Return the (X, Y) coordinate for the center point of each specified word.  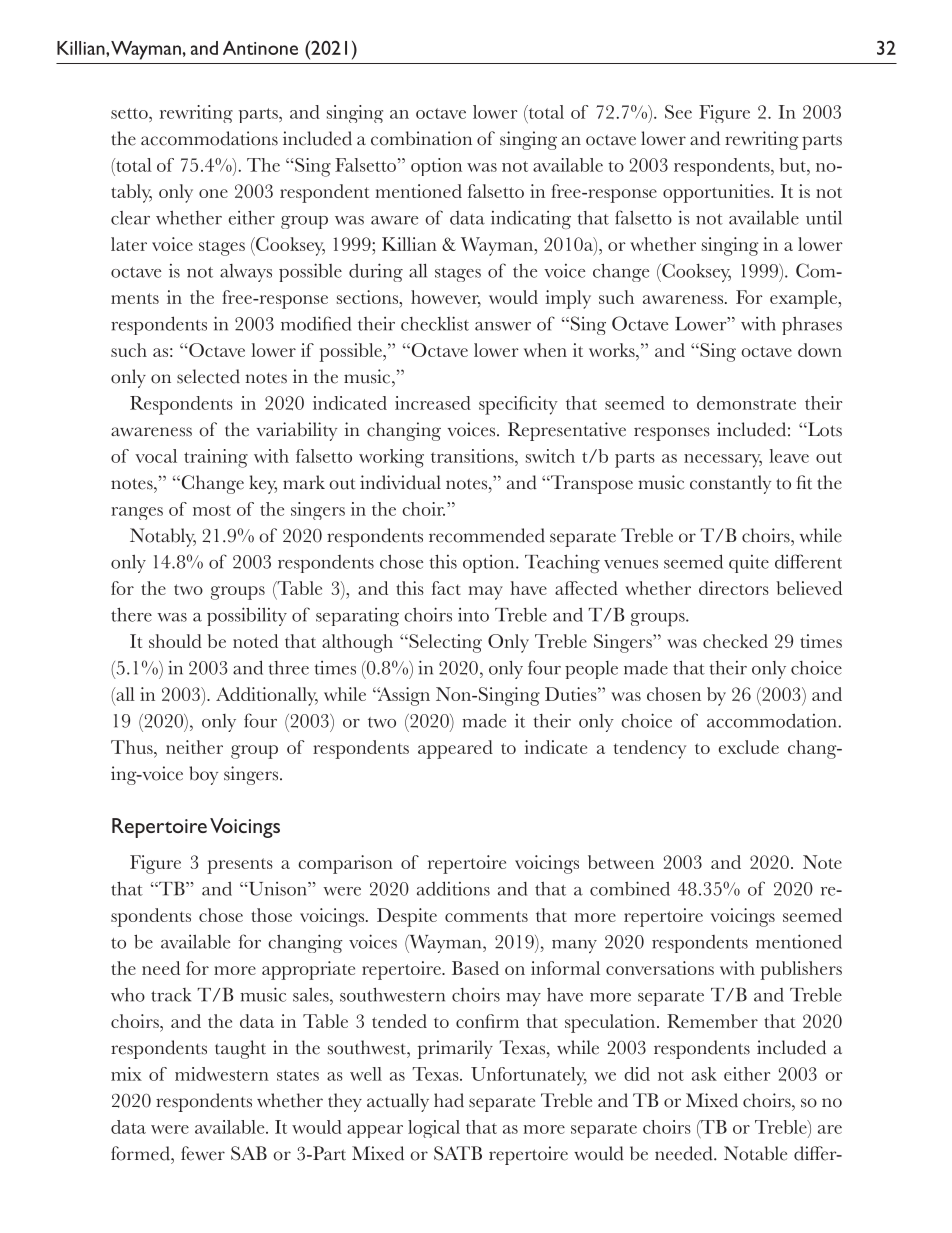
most (212, 510)
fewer (203, 1153)
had (449, 1100)
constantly (730, 484)
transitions (473, 456)
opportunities (717, 193)
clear (130, 218)
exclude (749, 747)
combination (421, 138)
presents (240, 866)
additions (453, 888)
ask (704, 1074)
